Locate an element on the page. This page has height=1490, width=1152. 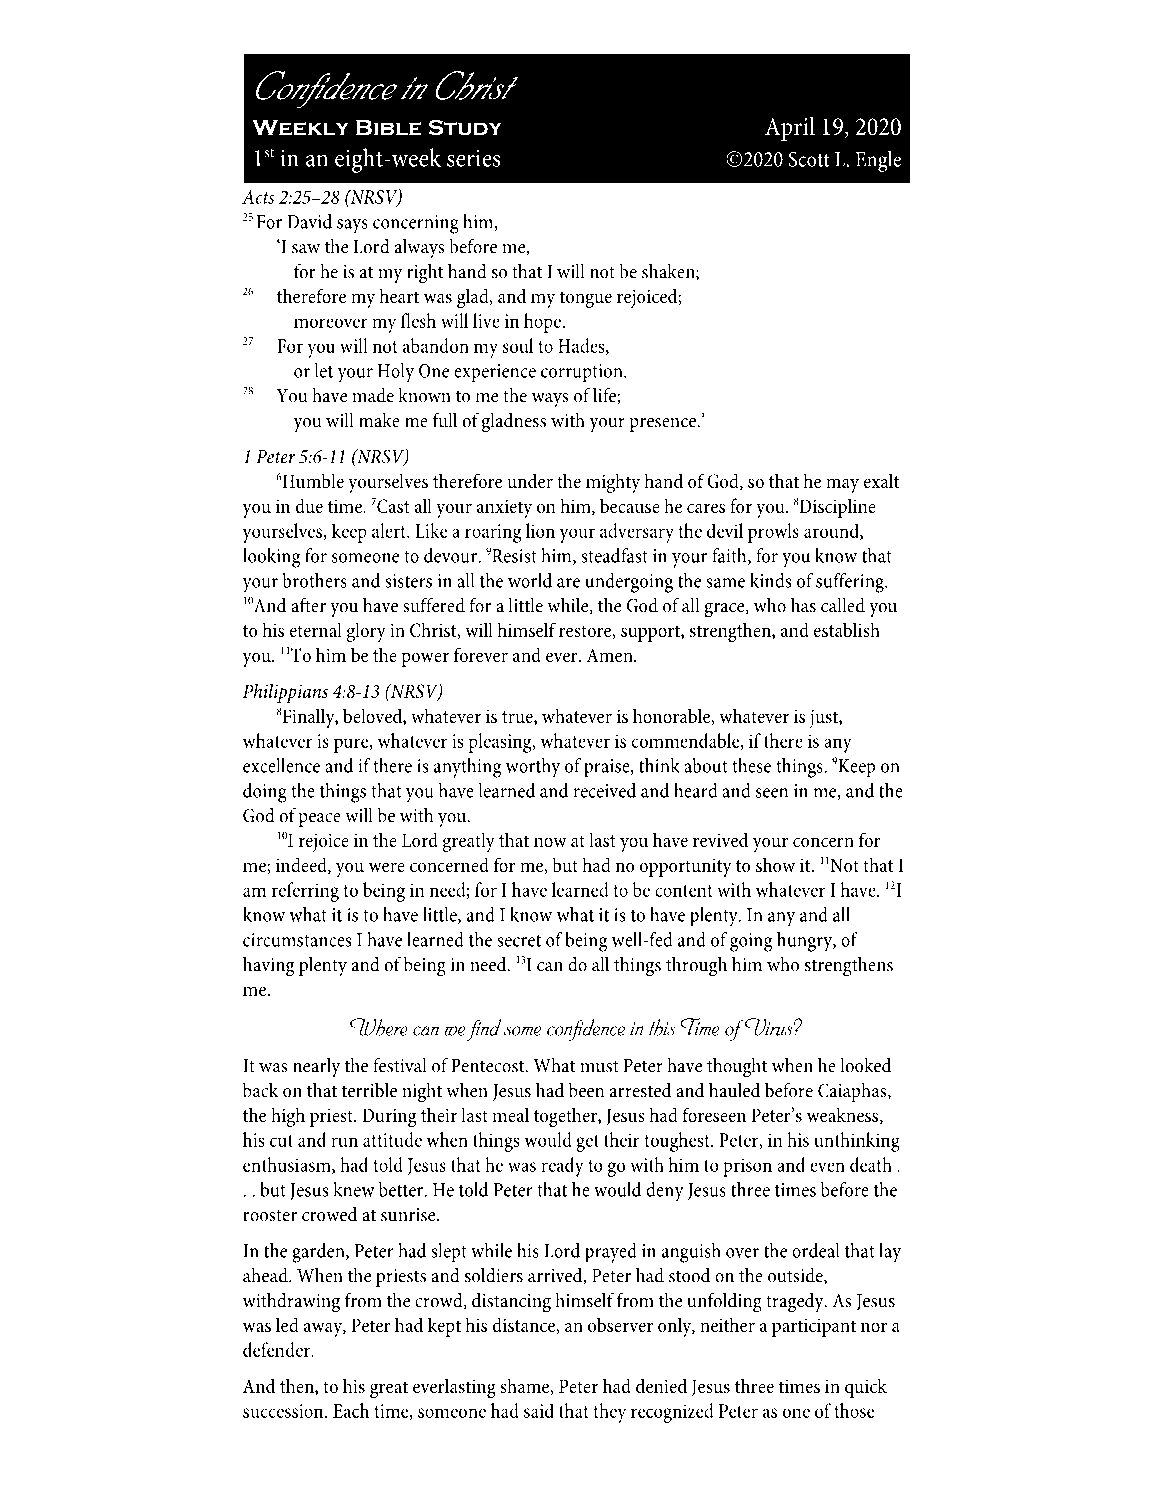
been is located at coordinates (586, 1090).
